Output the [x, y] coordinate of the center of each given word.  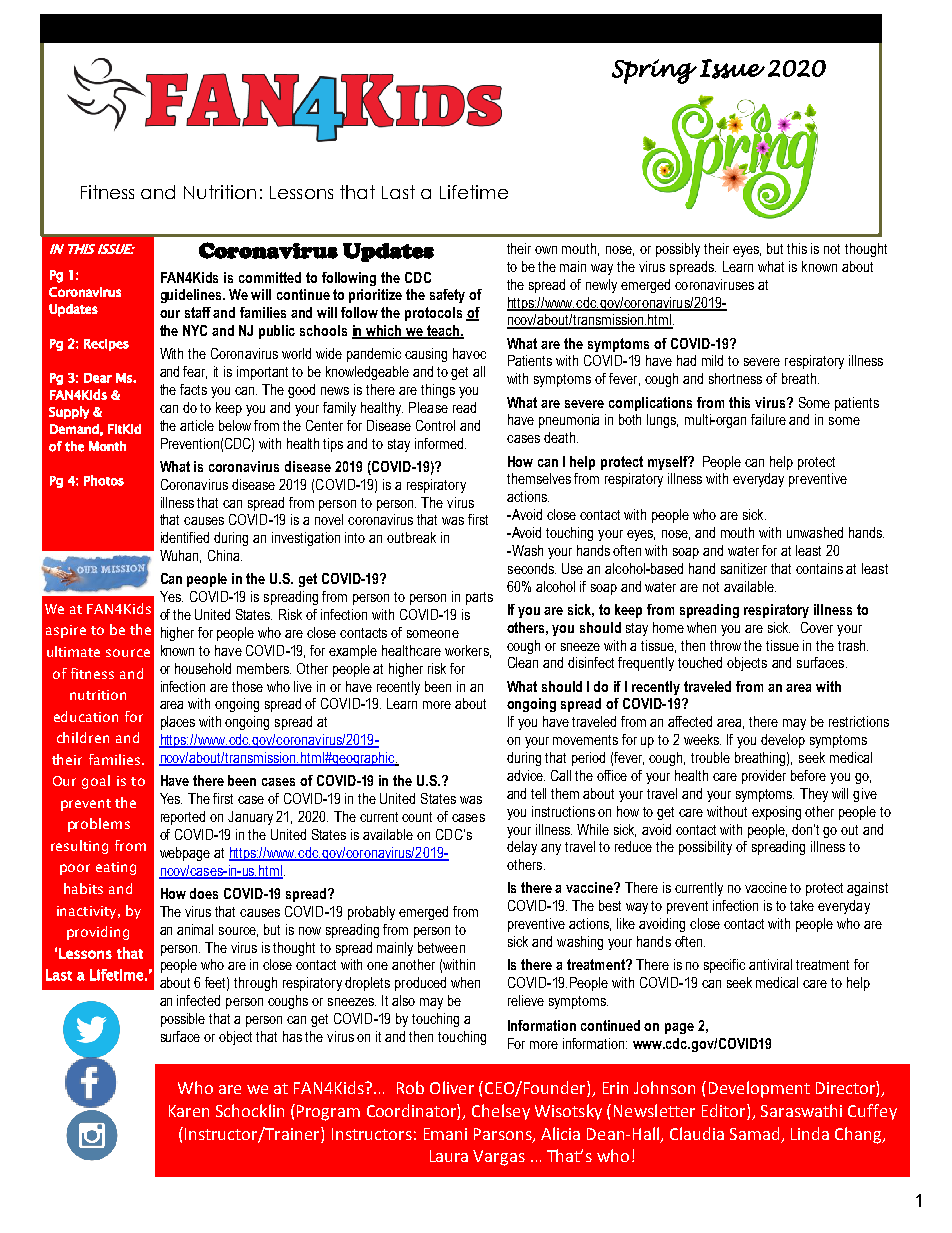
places [178, 723]
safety [447, 296]
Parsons [504, 1135]
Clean [523, 662]
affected [690, 721]
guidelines [193, 296]
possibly [678, 250]
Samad [754, 1133]
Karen [189, 1111]
